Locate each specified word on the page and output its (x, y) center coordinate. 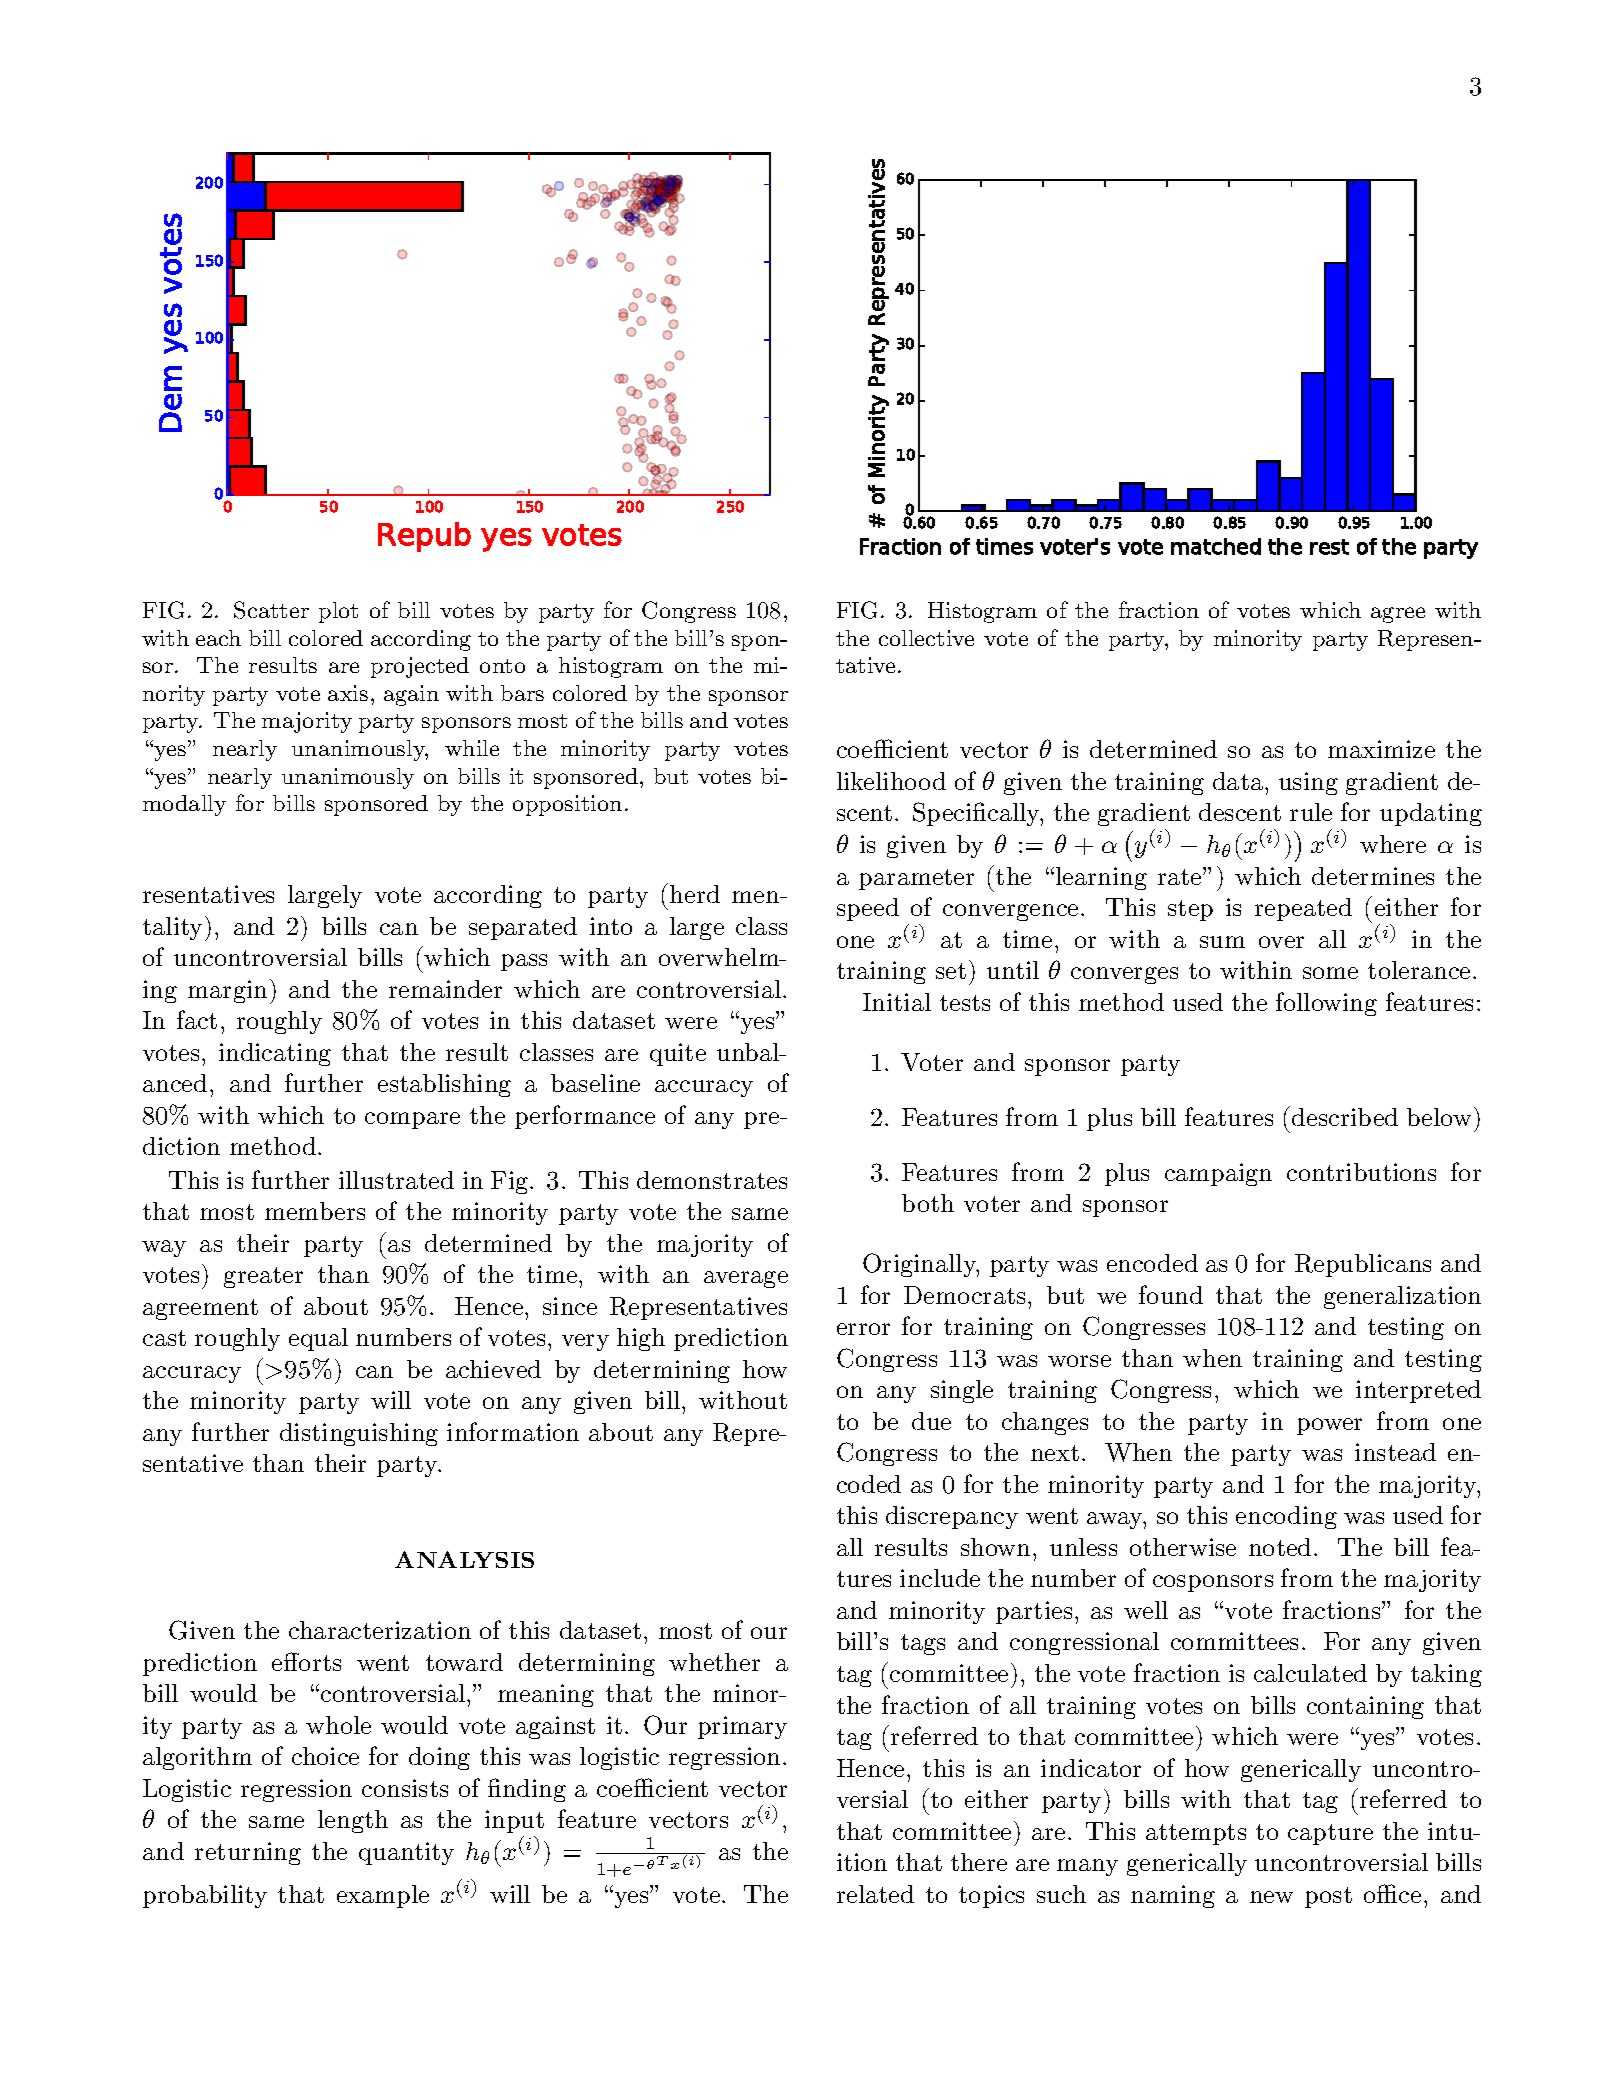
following (1326, 1004)
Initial (897, 1002)
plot (338, 612)
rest (1329, 547)
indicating (275, 1054)
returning (248, 1853)
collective (926, 638)
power (1329, 1426)
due (931, 1421)
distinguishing (359, 1434)
